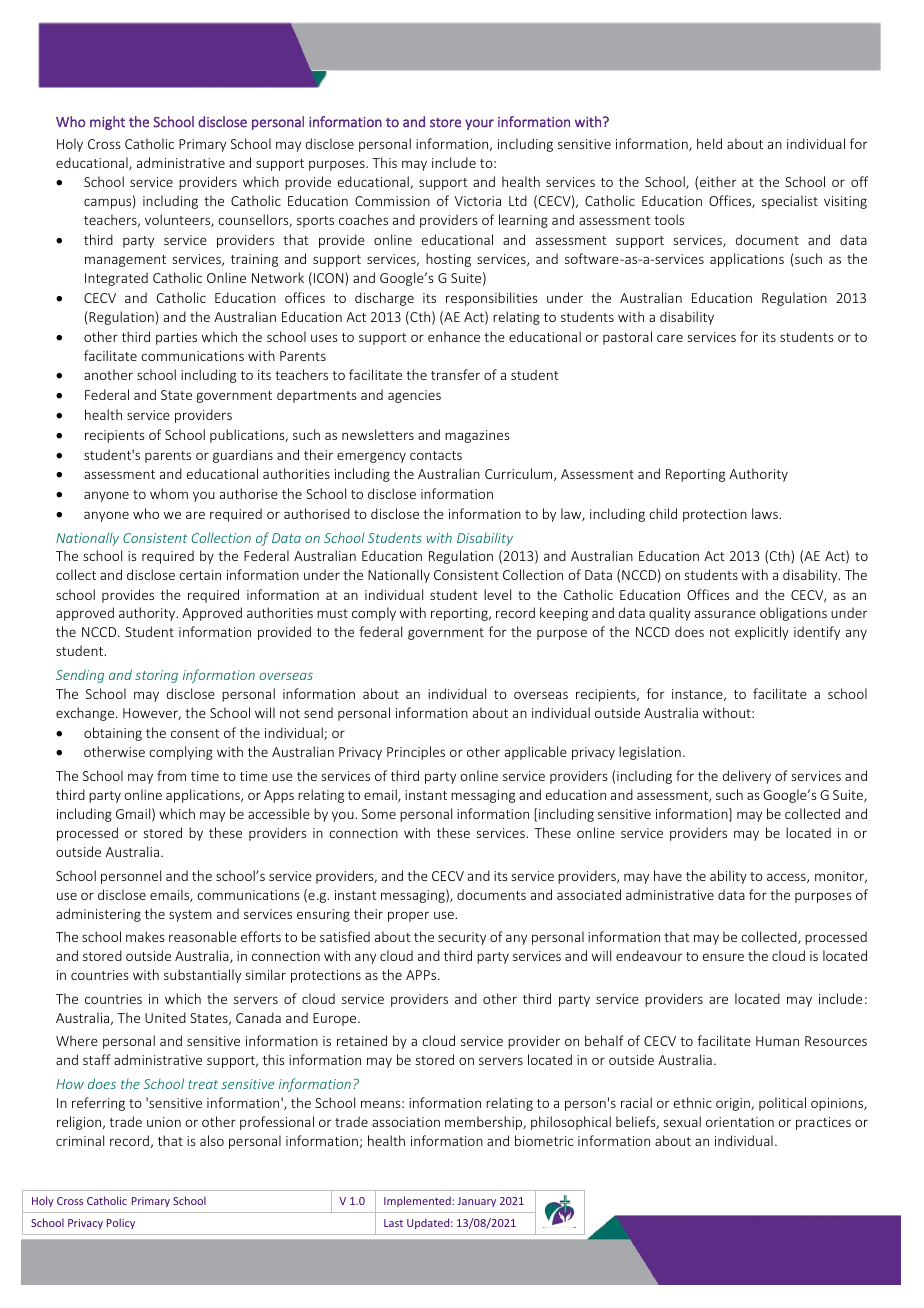 Image resolution: width=924 pixels, height=1308 pixels. Describe the element at coordinates (476, 1202) in the screenshot. I see `January` at that location.
